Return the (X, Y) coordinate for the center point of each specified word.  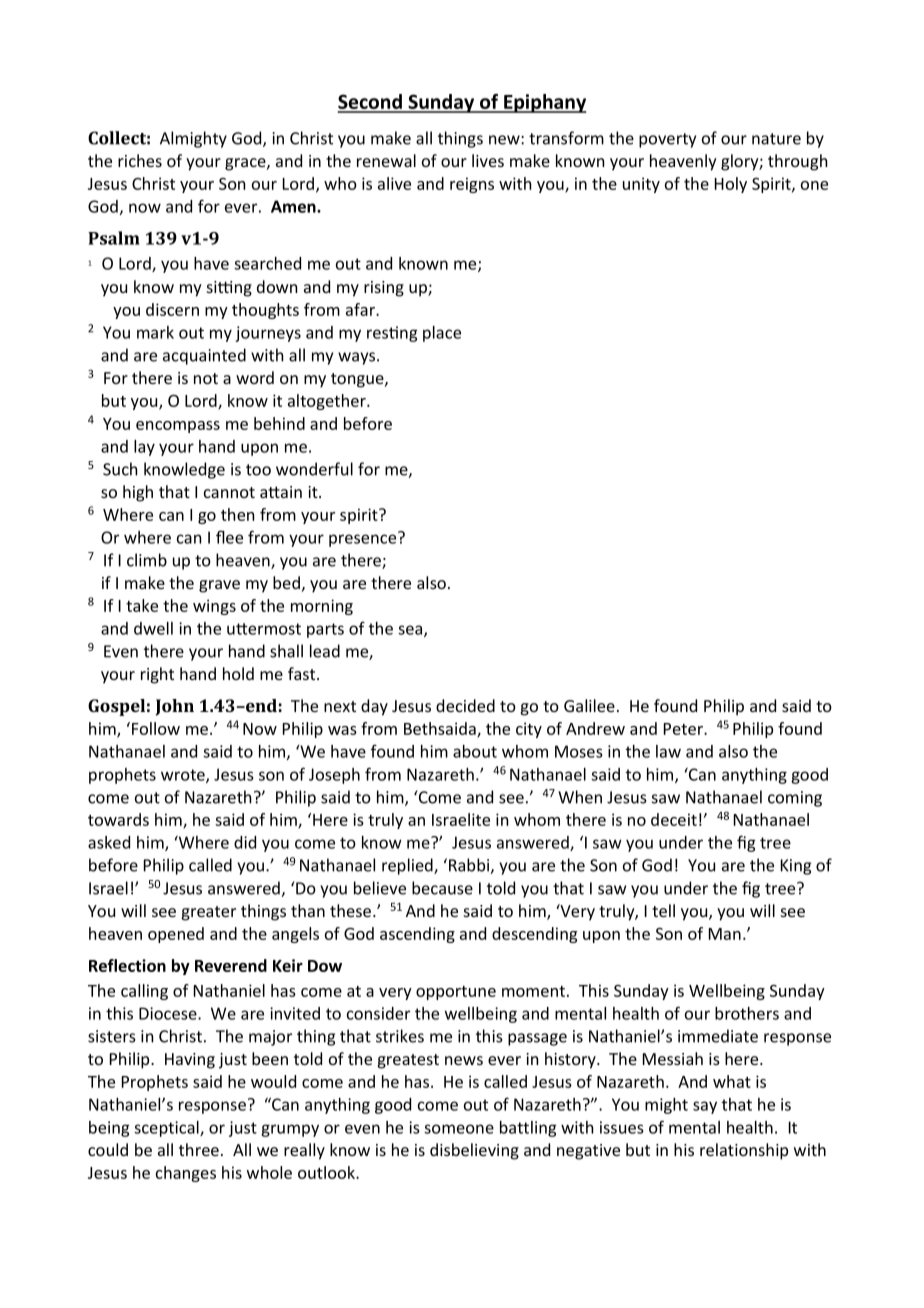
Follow (156, 728)
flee (229, 537)
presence (364, 539)
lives (488, 160)
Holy (731, 185)
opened (176, 935)
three (199, 1149)
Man (725, 934)
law (668, 751)
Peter (684, 729)
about (475, 751)
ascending (417, 935)
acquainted (204, 356)
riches (140, 160)
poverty (667, 140)
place (442, 334)
